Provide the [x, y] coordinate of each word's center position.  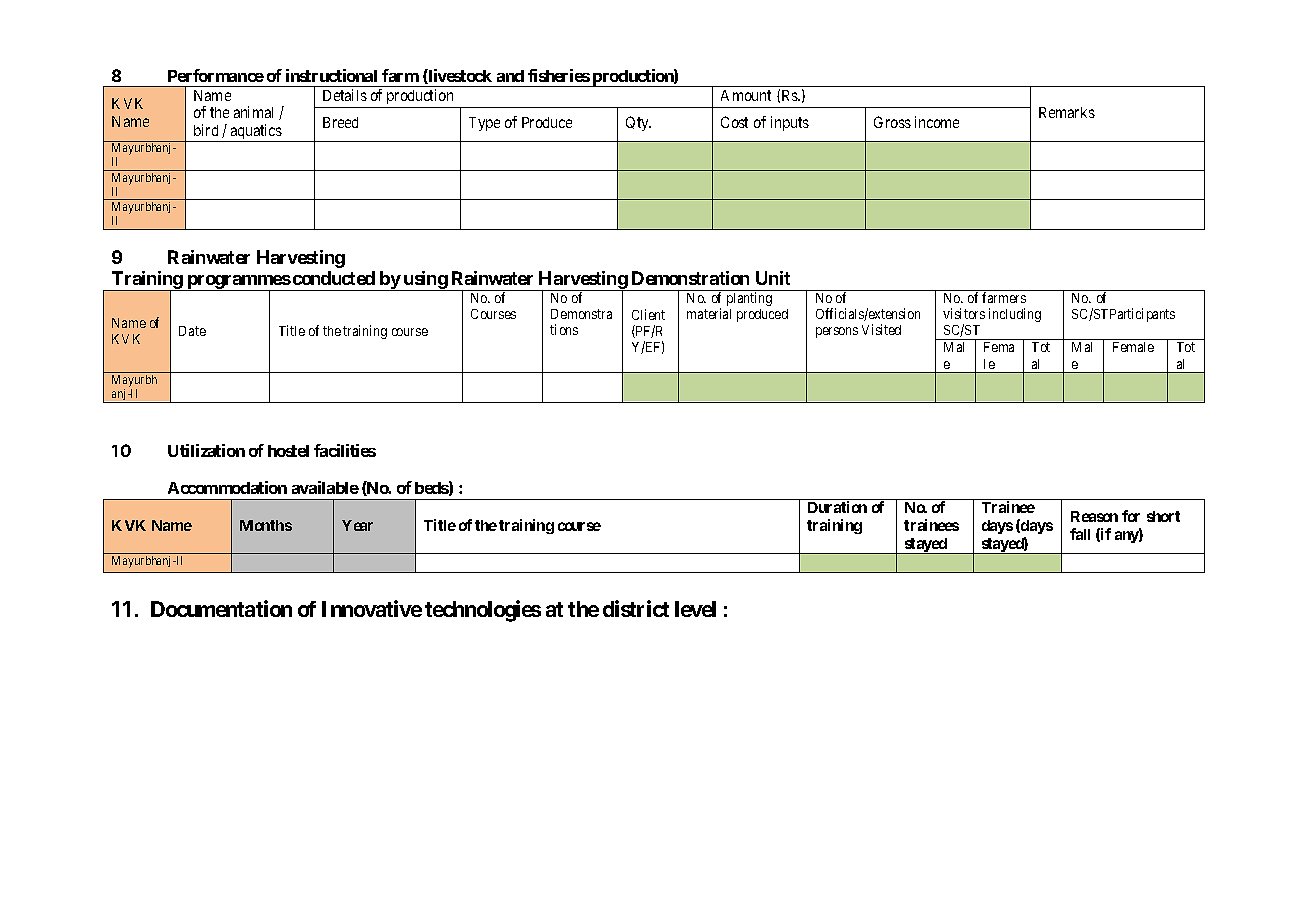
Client [648, 314]
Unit [773, 278]
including [1015, 315]
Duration [837, 507]
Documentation [221, 608]
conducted [334, 278]
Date [192, 331]
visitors [964, 313]
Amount [746, 95]
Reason [1094, 516]
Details [345, 95]
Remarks [1067, 112]
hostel [288, 451]
